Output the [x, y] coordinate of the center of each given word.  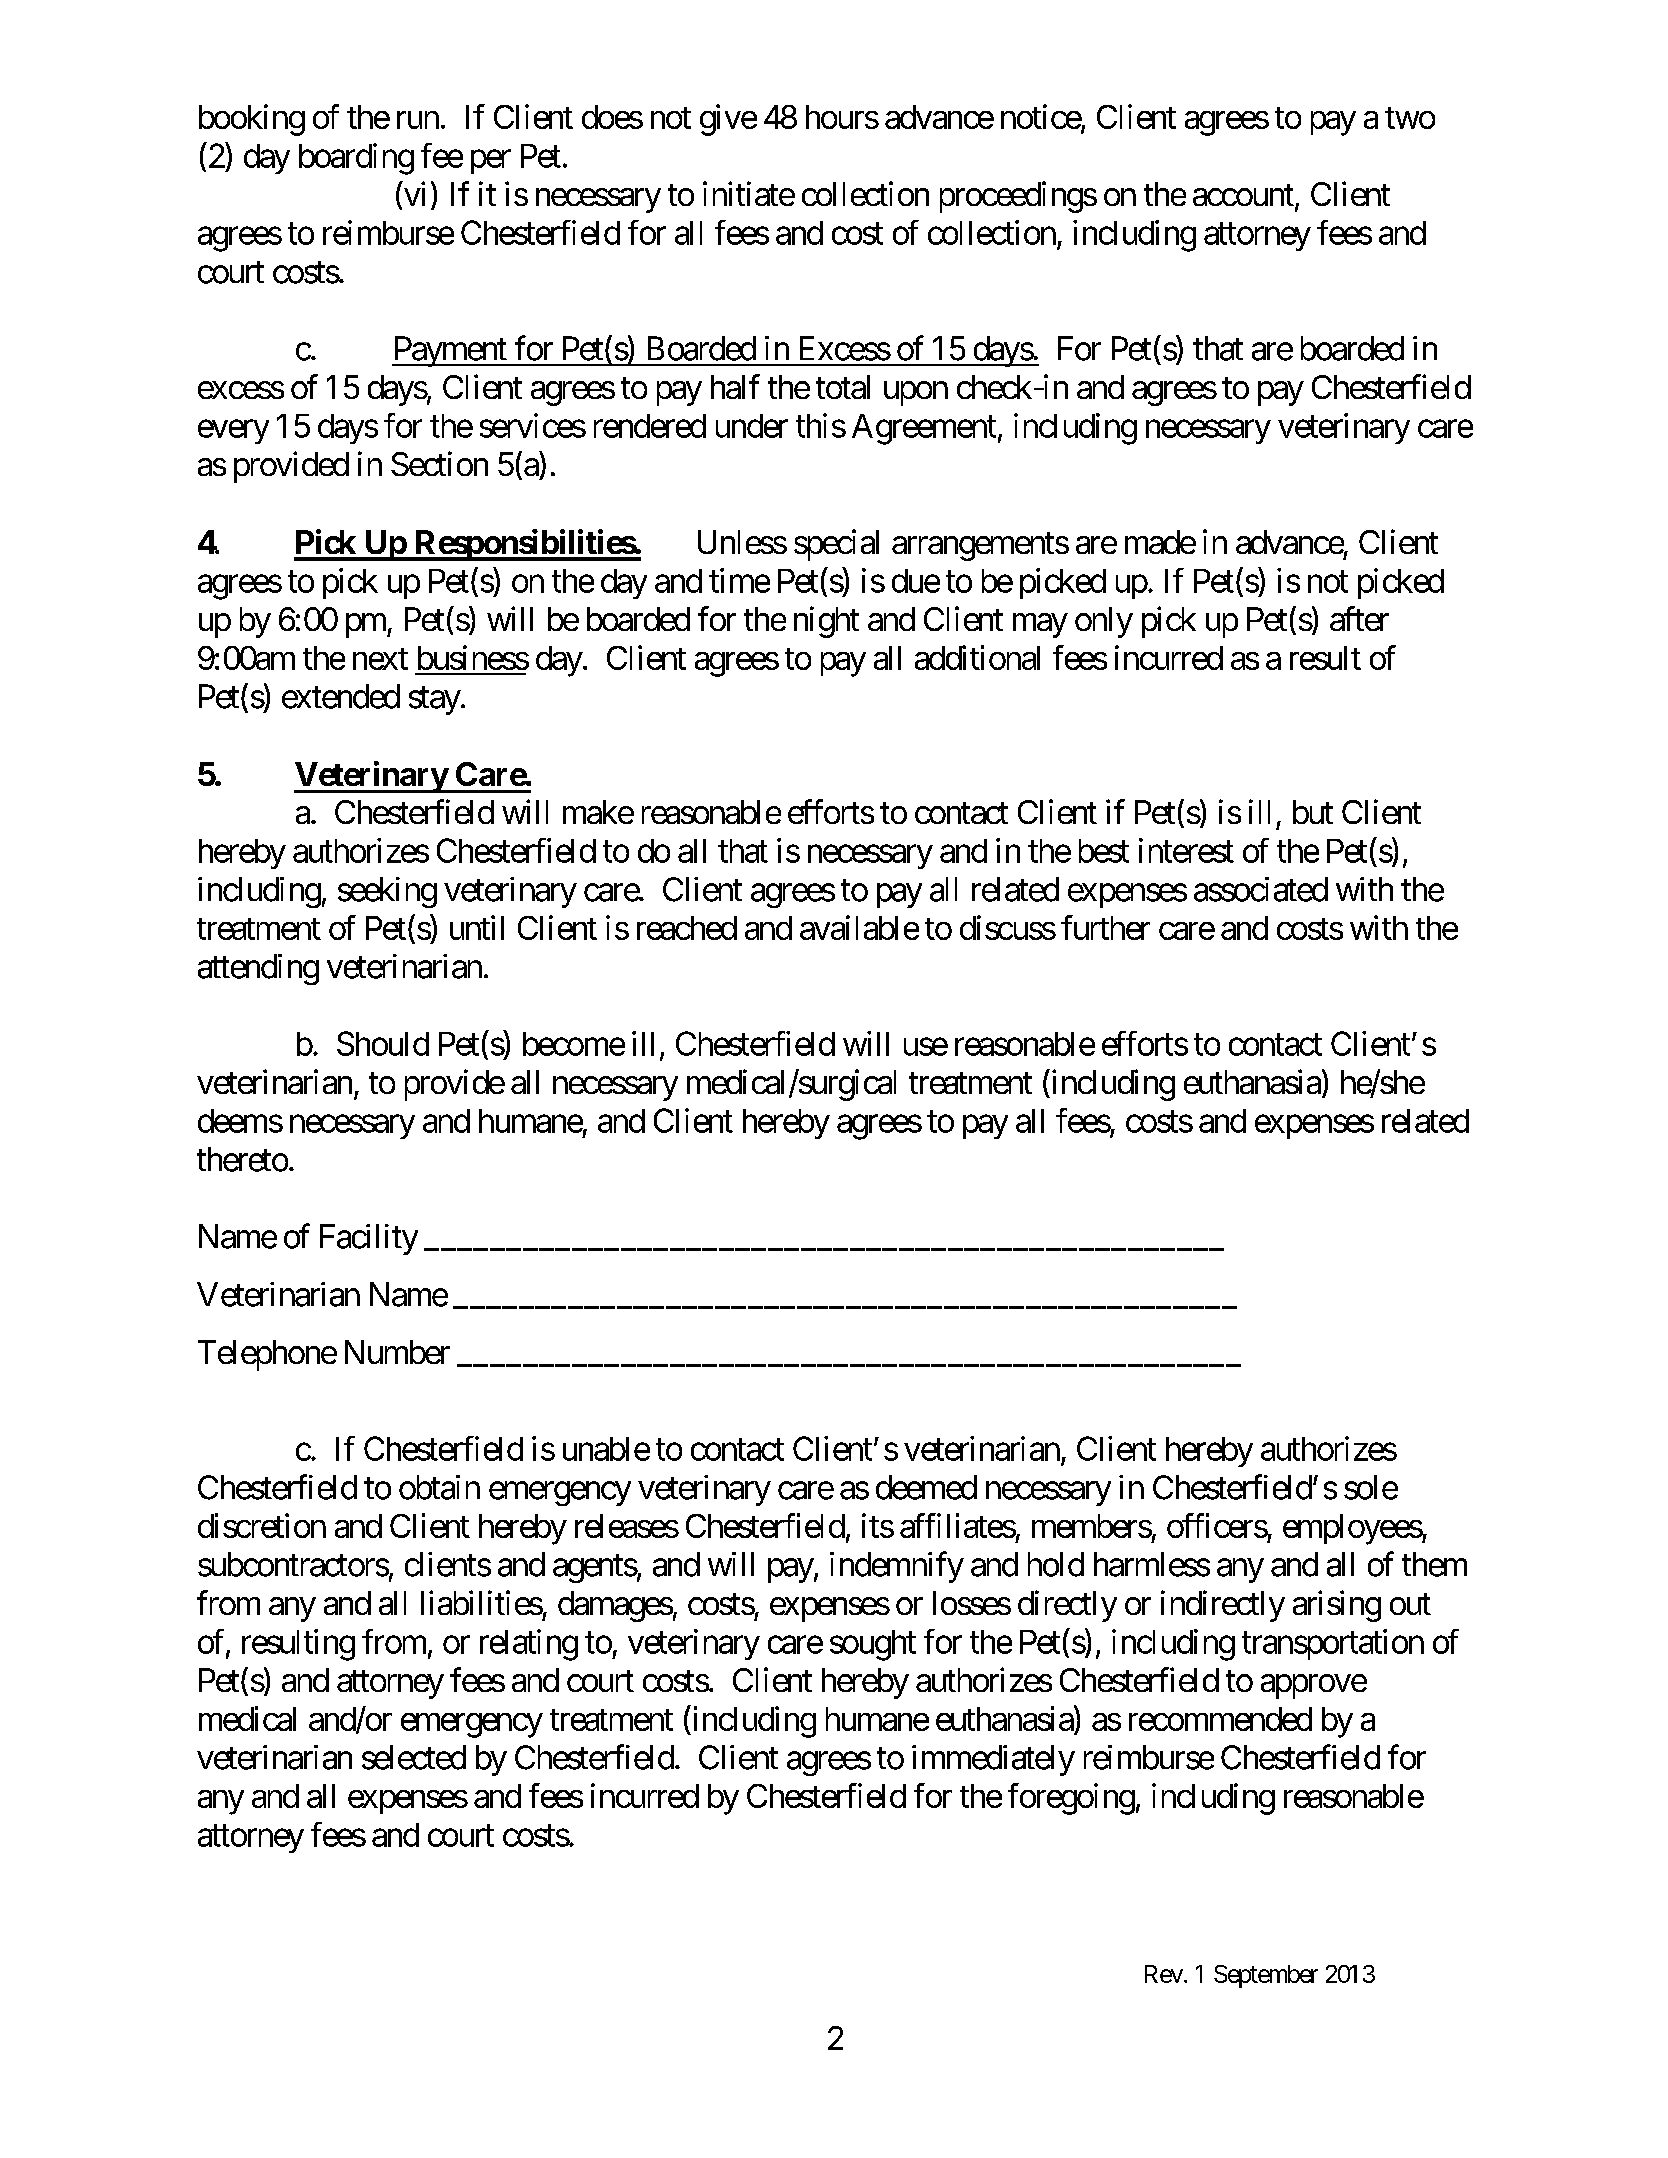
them [1434, 1564]
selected [414, 1757]
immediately [993, 1760]
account [1243, 195]
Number [397, 1352]
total [843, 387]
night [826, 622]
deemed [926, 1487]
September [1266, 1976]
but [1313, 812]
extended [341, 696]
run [418, 120]
